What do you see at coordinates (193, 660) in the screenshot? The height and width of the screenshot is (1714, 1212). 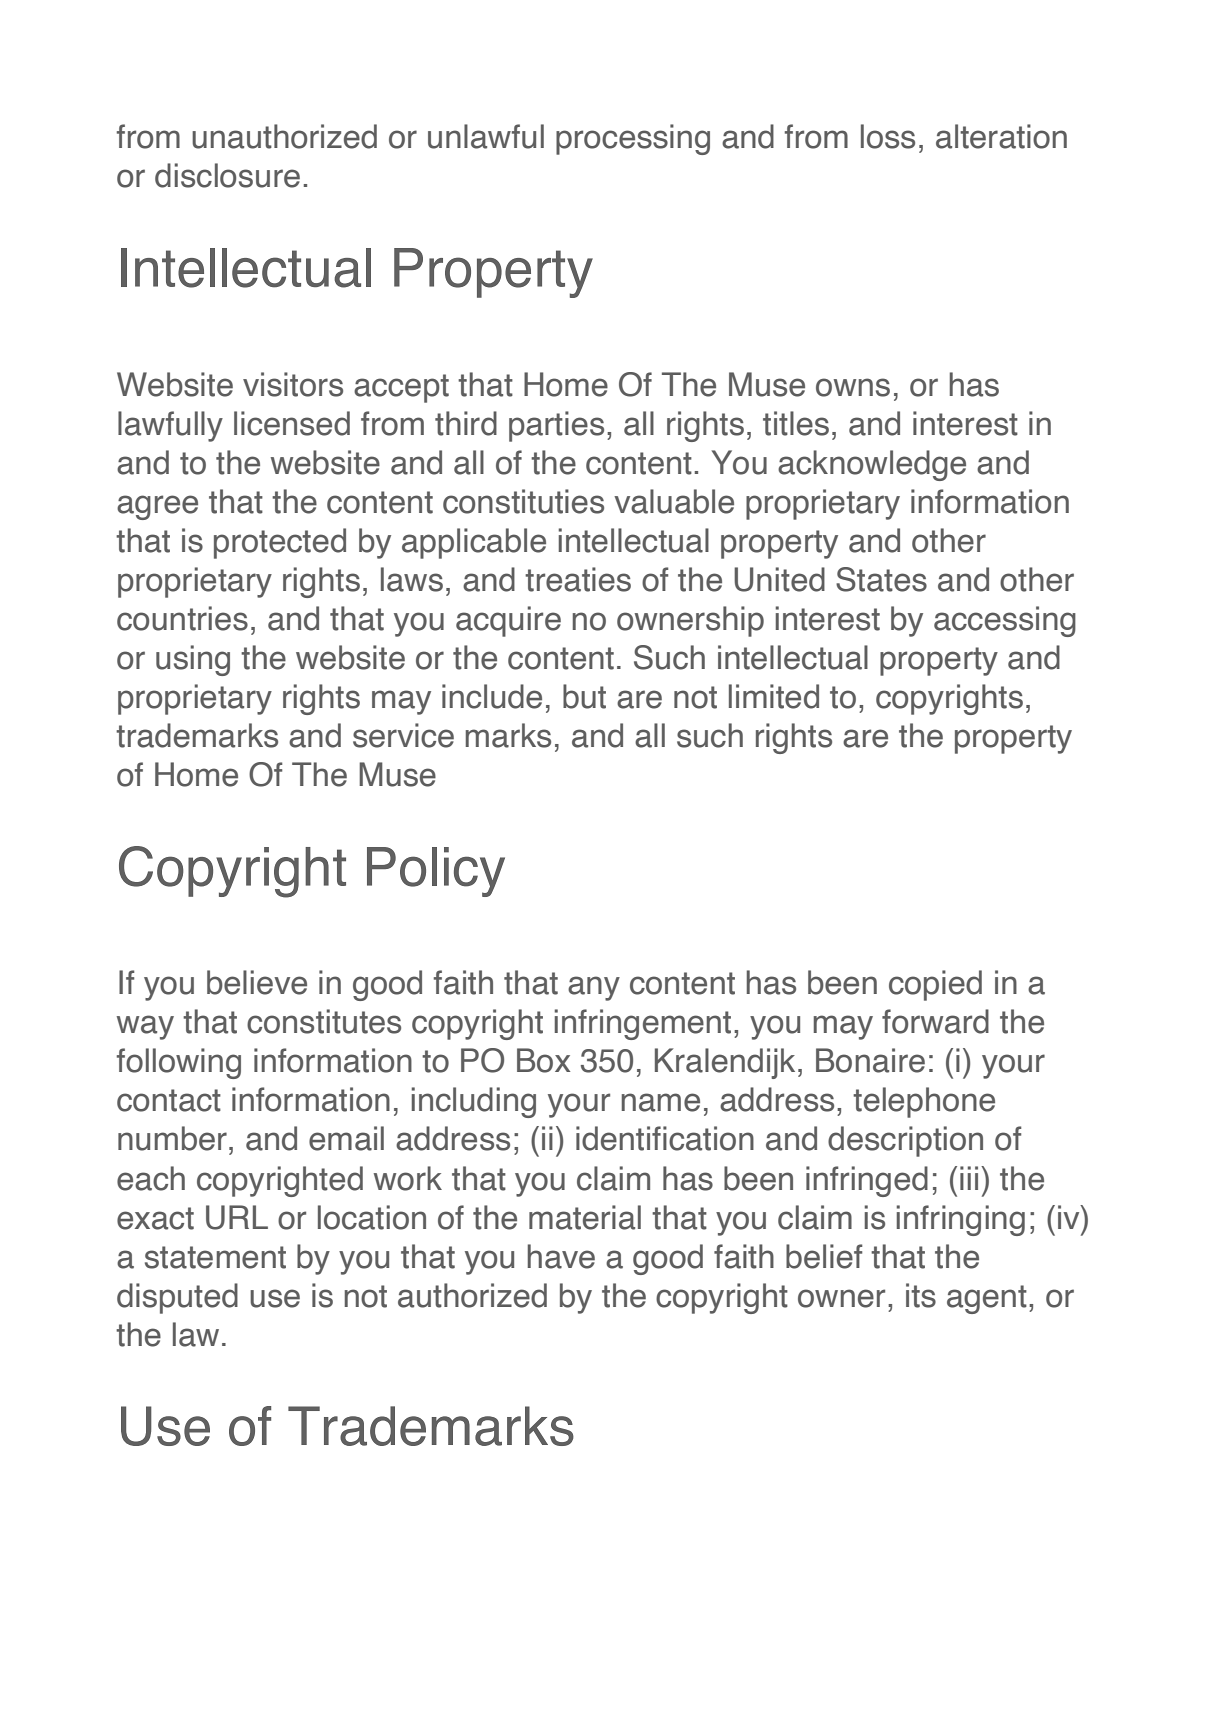 I see `using` at bounding box center [193, 660].
